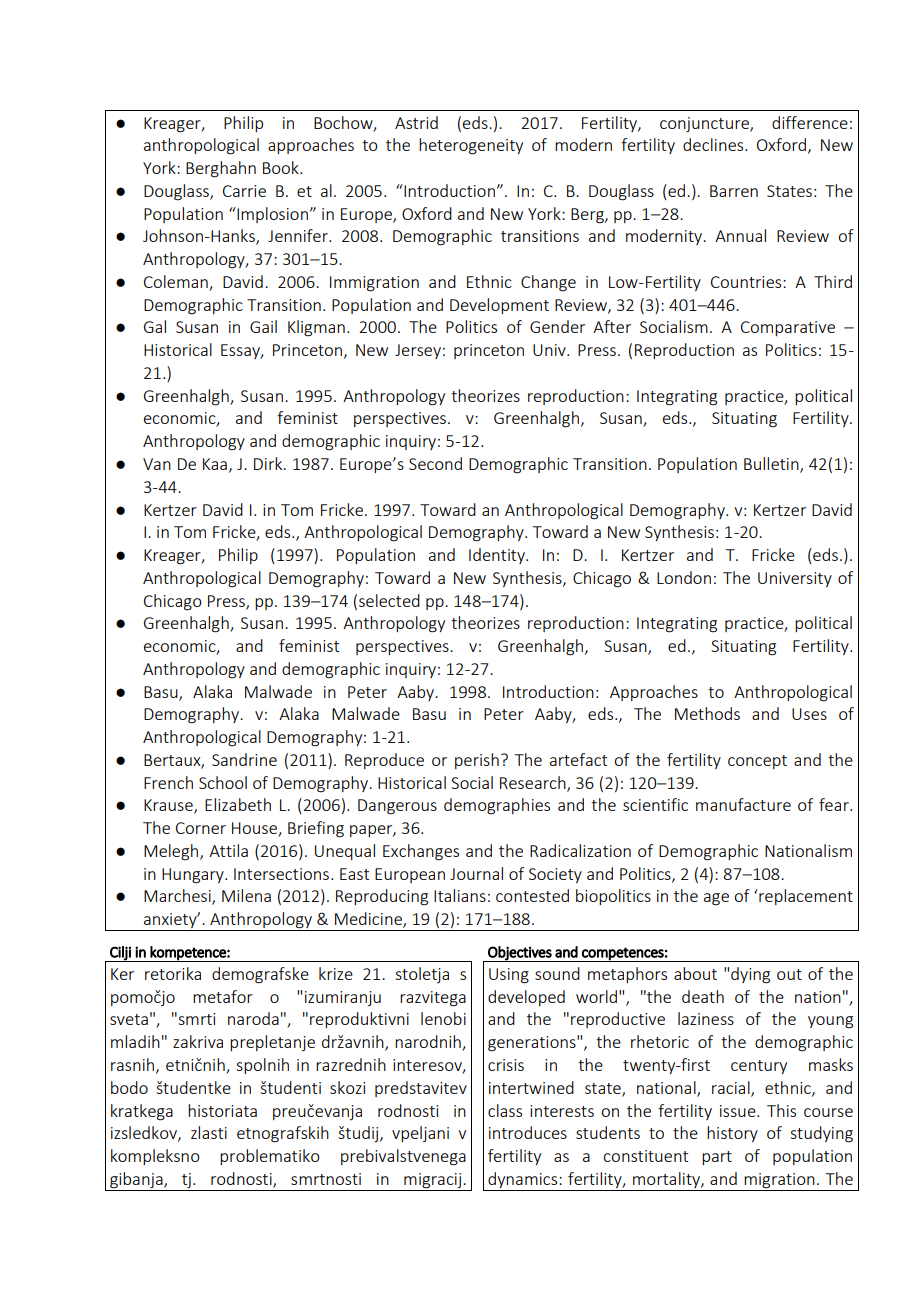 The width and height of the screenshot is (924, 1308). I want to click on heterogeneity, so click(471, 146).
